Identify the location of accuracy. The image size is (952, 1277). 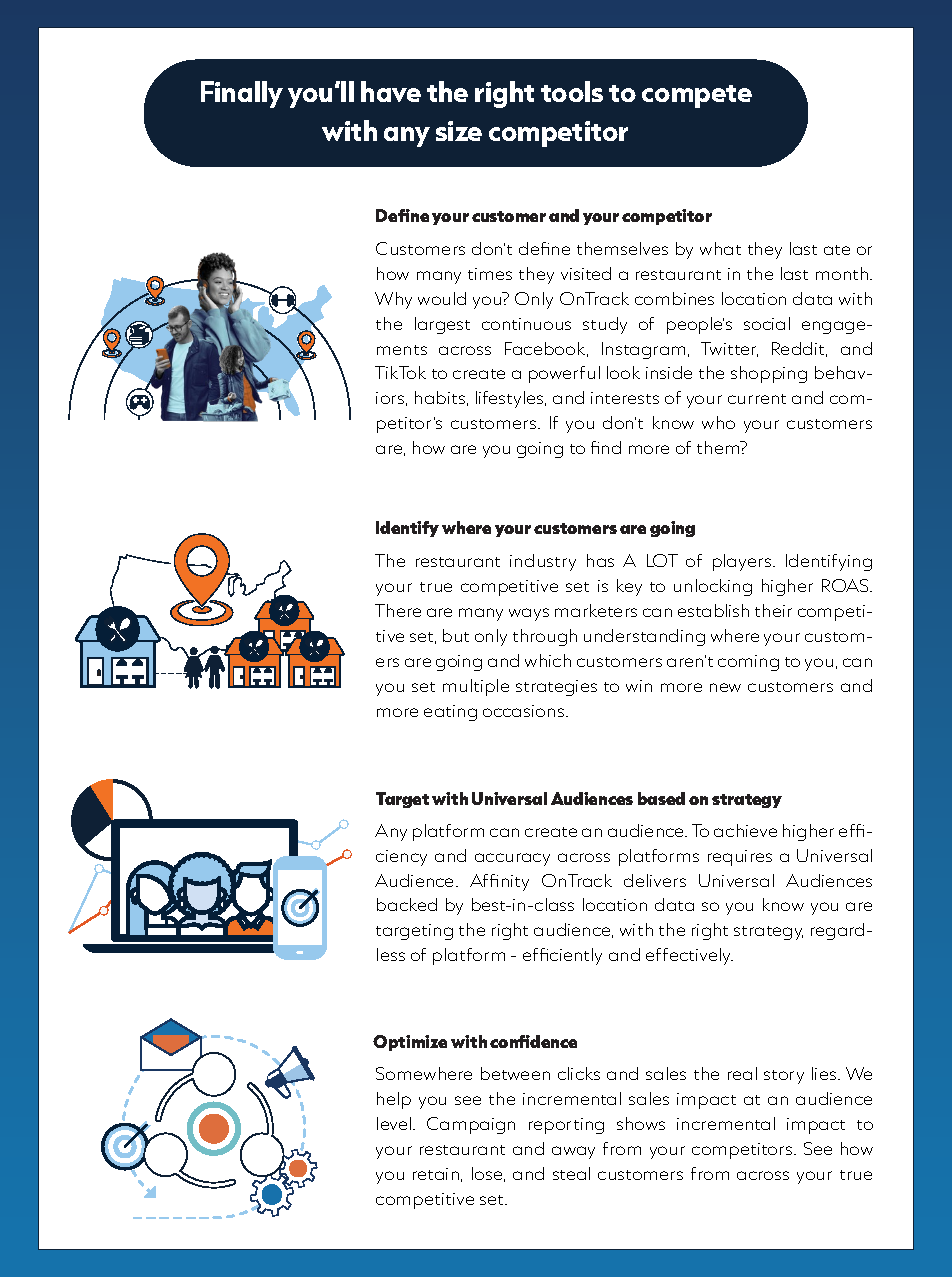
(512, 859).
